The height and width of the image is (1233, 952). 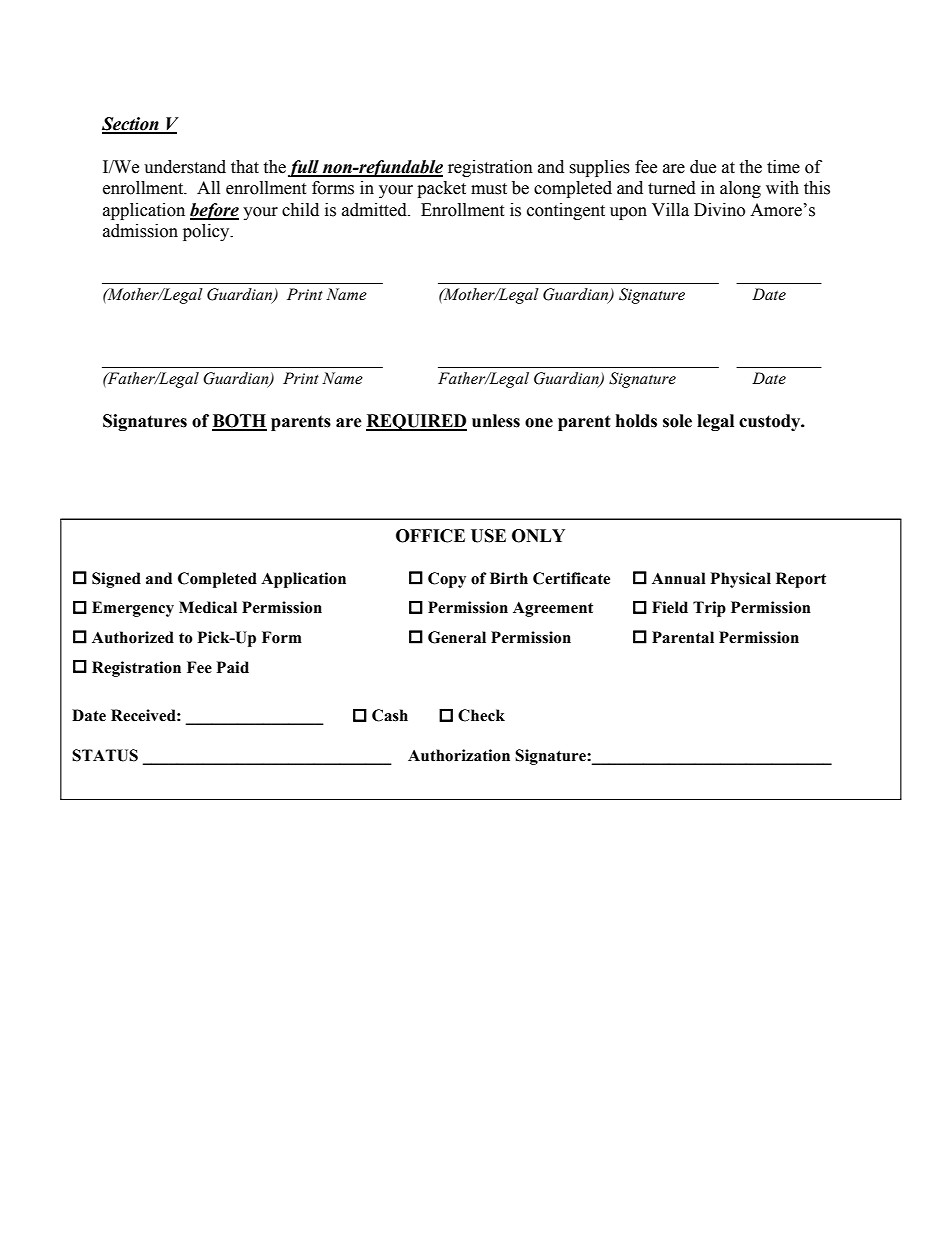 What do you see at coordinates (459, 755) in the image?
I see `Authorization` at bounding box center [459, 755].
